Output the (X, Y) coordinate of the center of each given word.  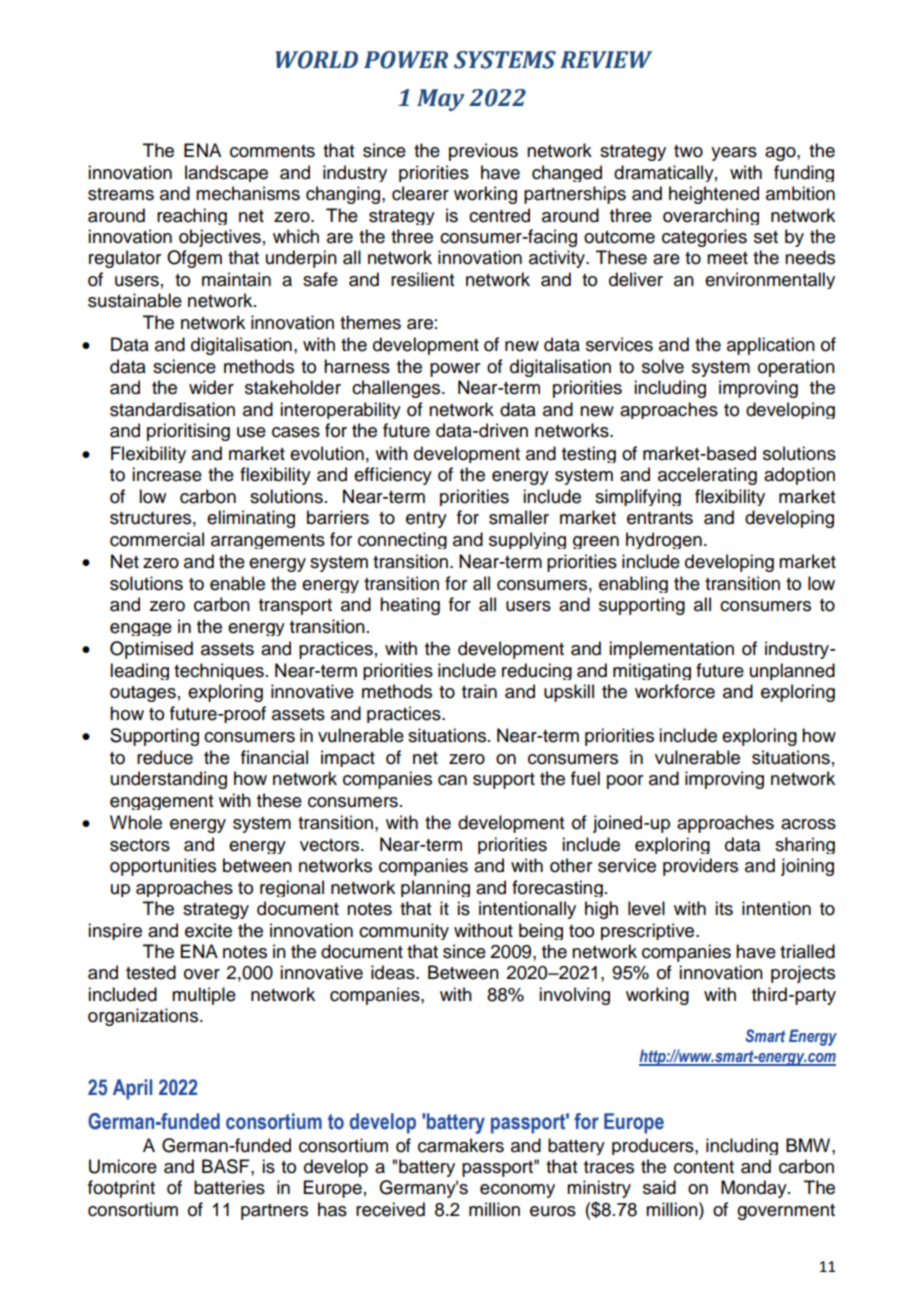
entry (426, 520)
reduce (165, 757)
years (734, 154)
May (440, 100)
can (452, 780)
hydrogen (664, 540)
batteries (229, 1187)
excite (208, 930)
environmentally (770, 280)
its (724, 908)
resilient (422, 279)
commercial (157, 539)
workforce (675, 691)
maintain (236, 279)
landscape (226, 173)
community (404, 931)
